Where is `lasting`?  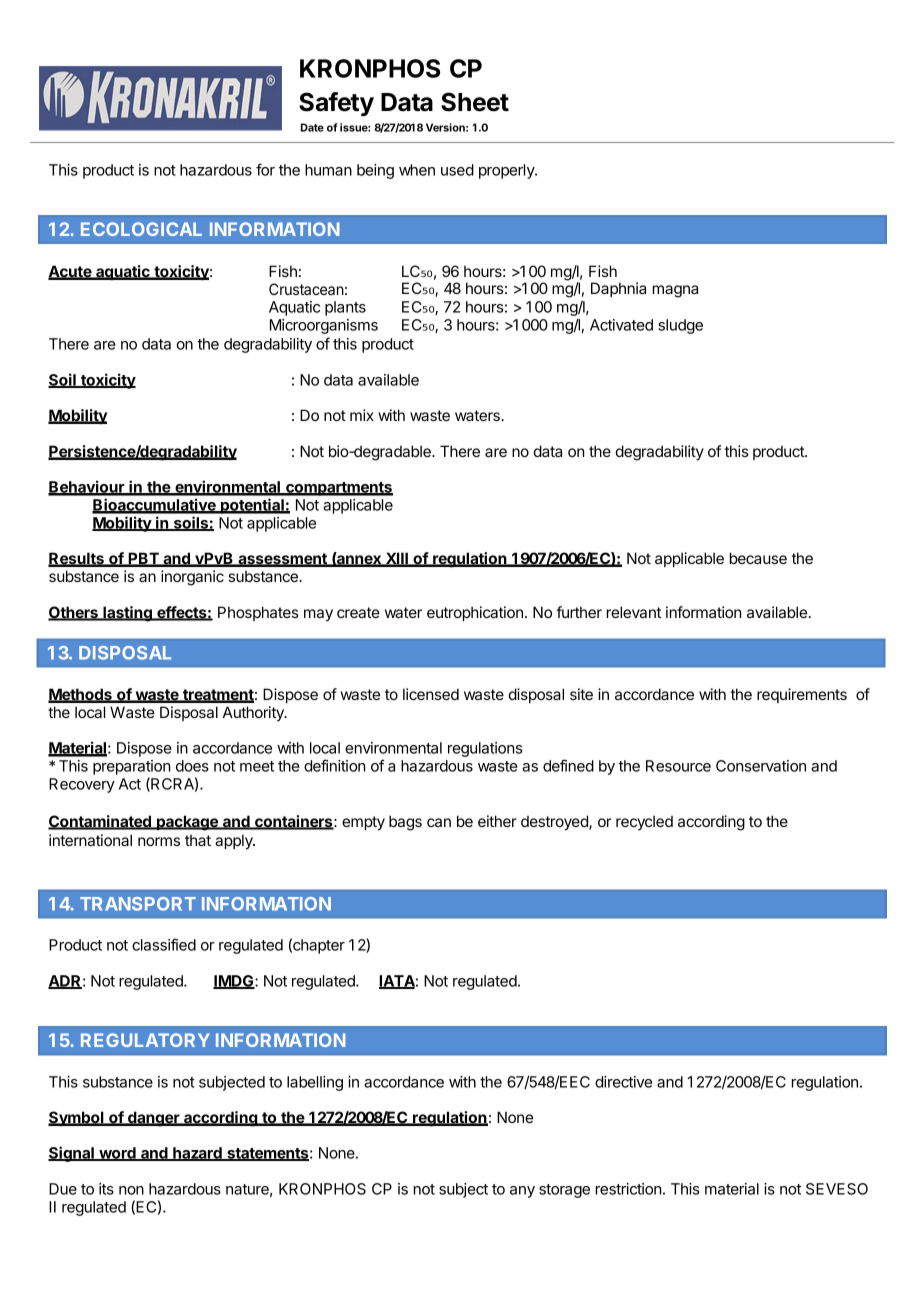 lasting is located at coordinates (127, 614).
